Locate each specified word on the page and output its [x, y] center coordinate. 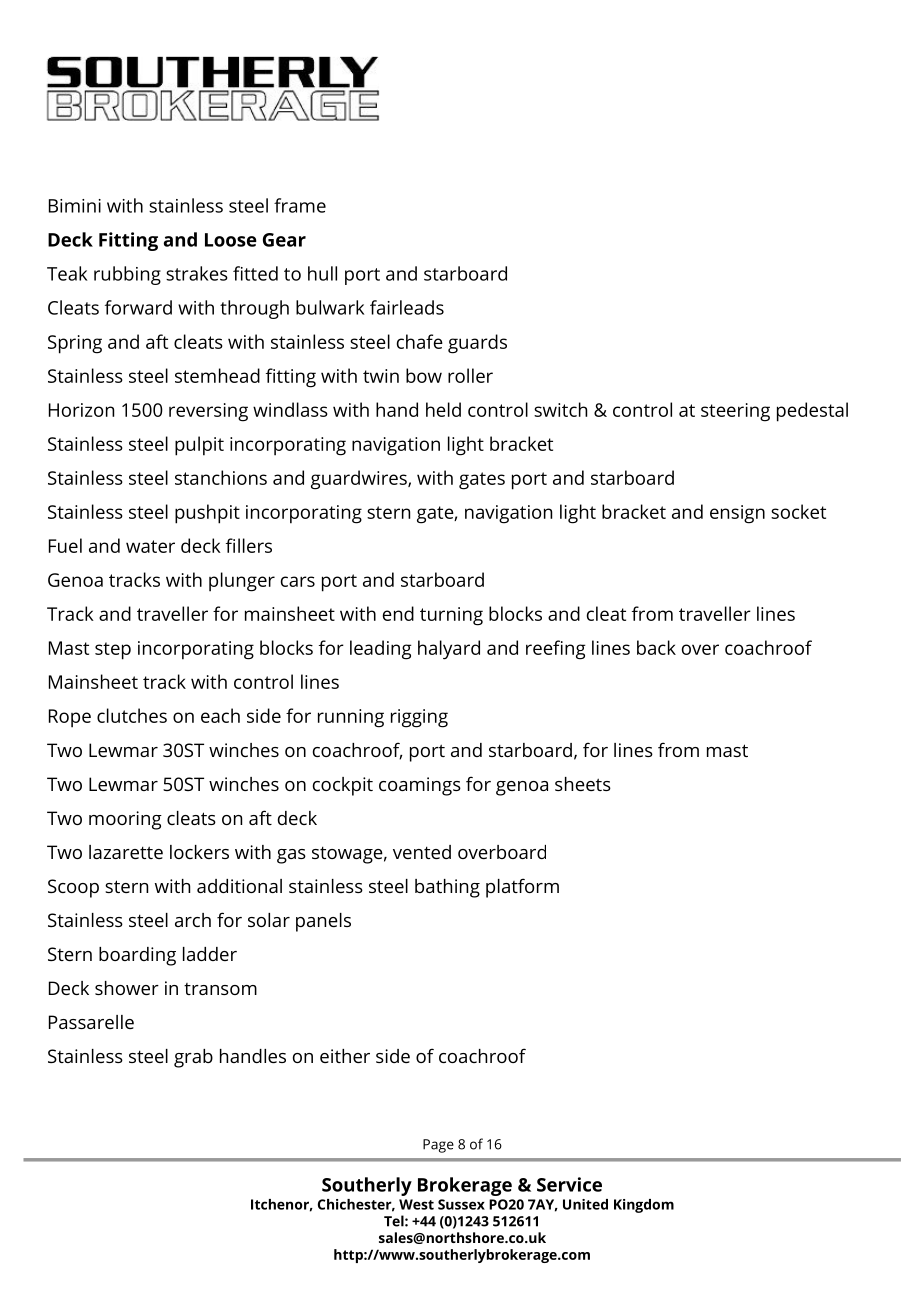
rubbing [127, 275]
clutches [132, 715]
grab [193, 1058]
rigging [419, 718]
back [656, 647]
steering [735, 412]
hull [322, 273]
